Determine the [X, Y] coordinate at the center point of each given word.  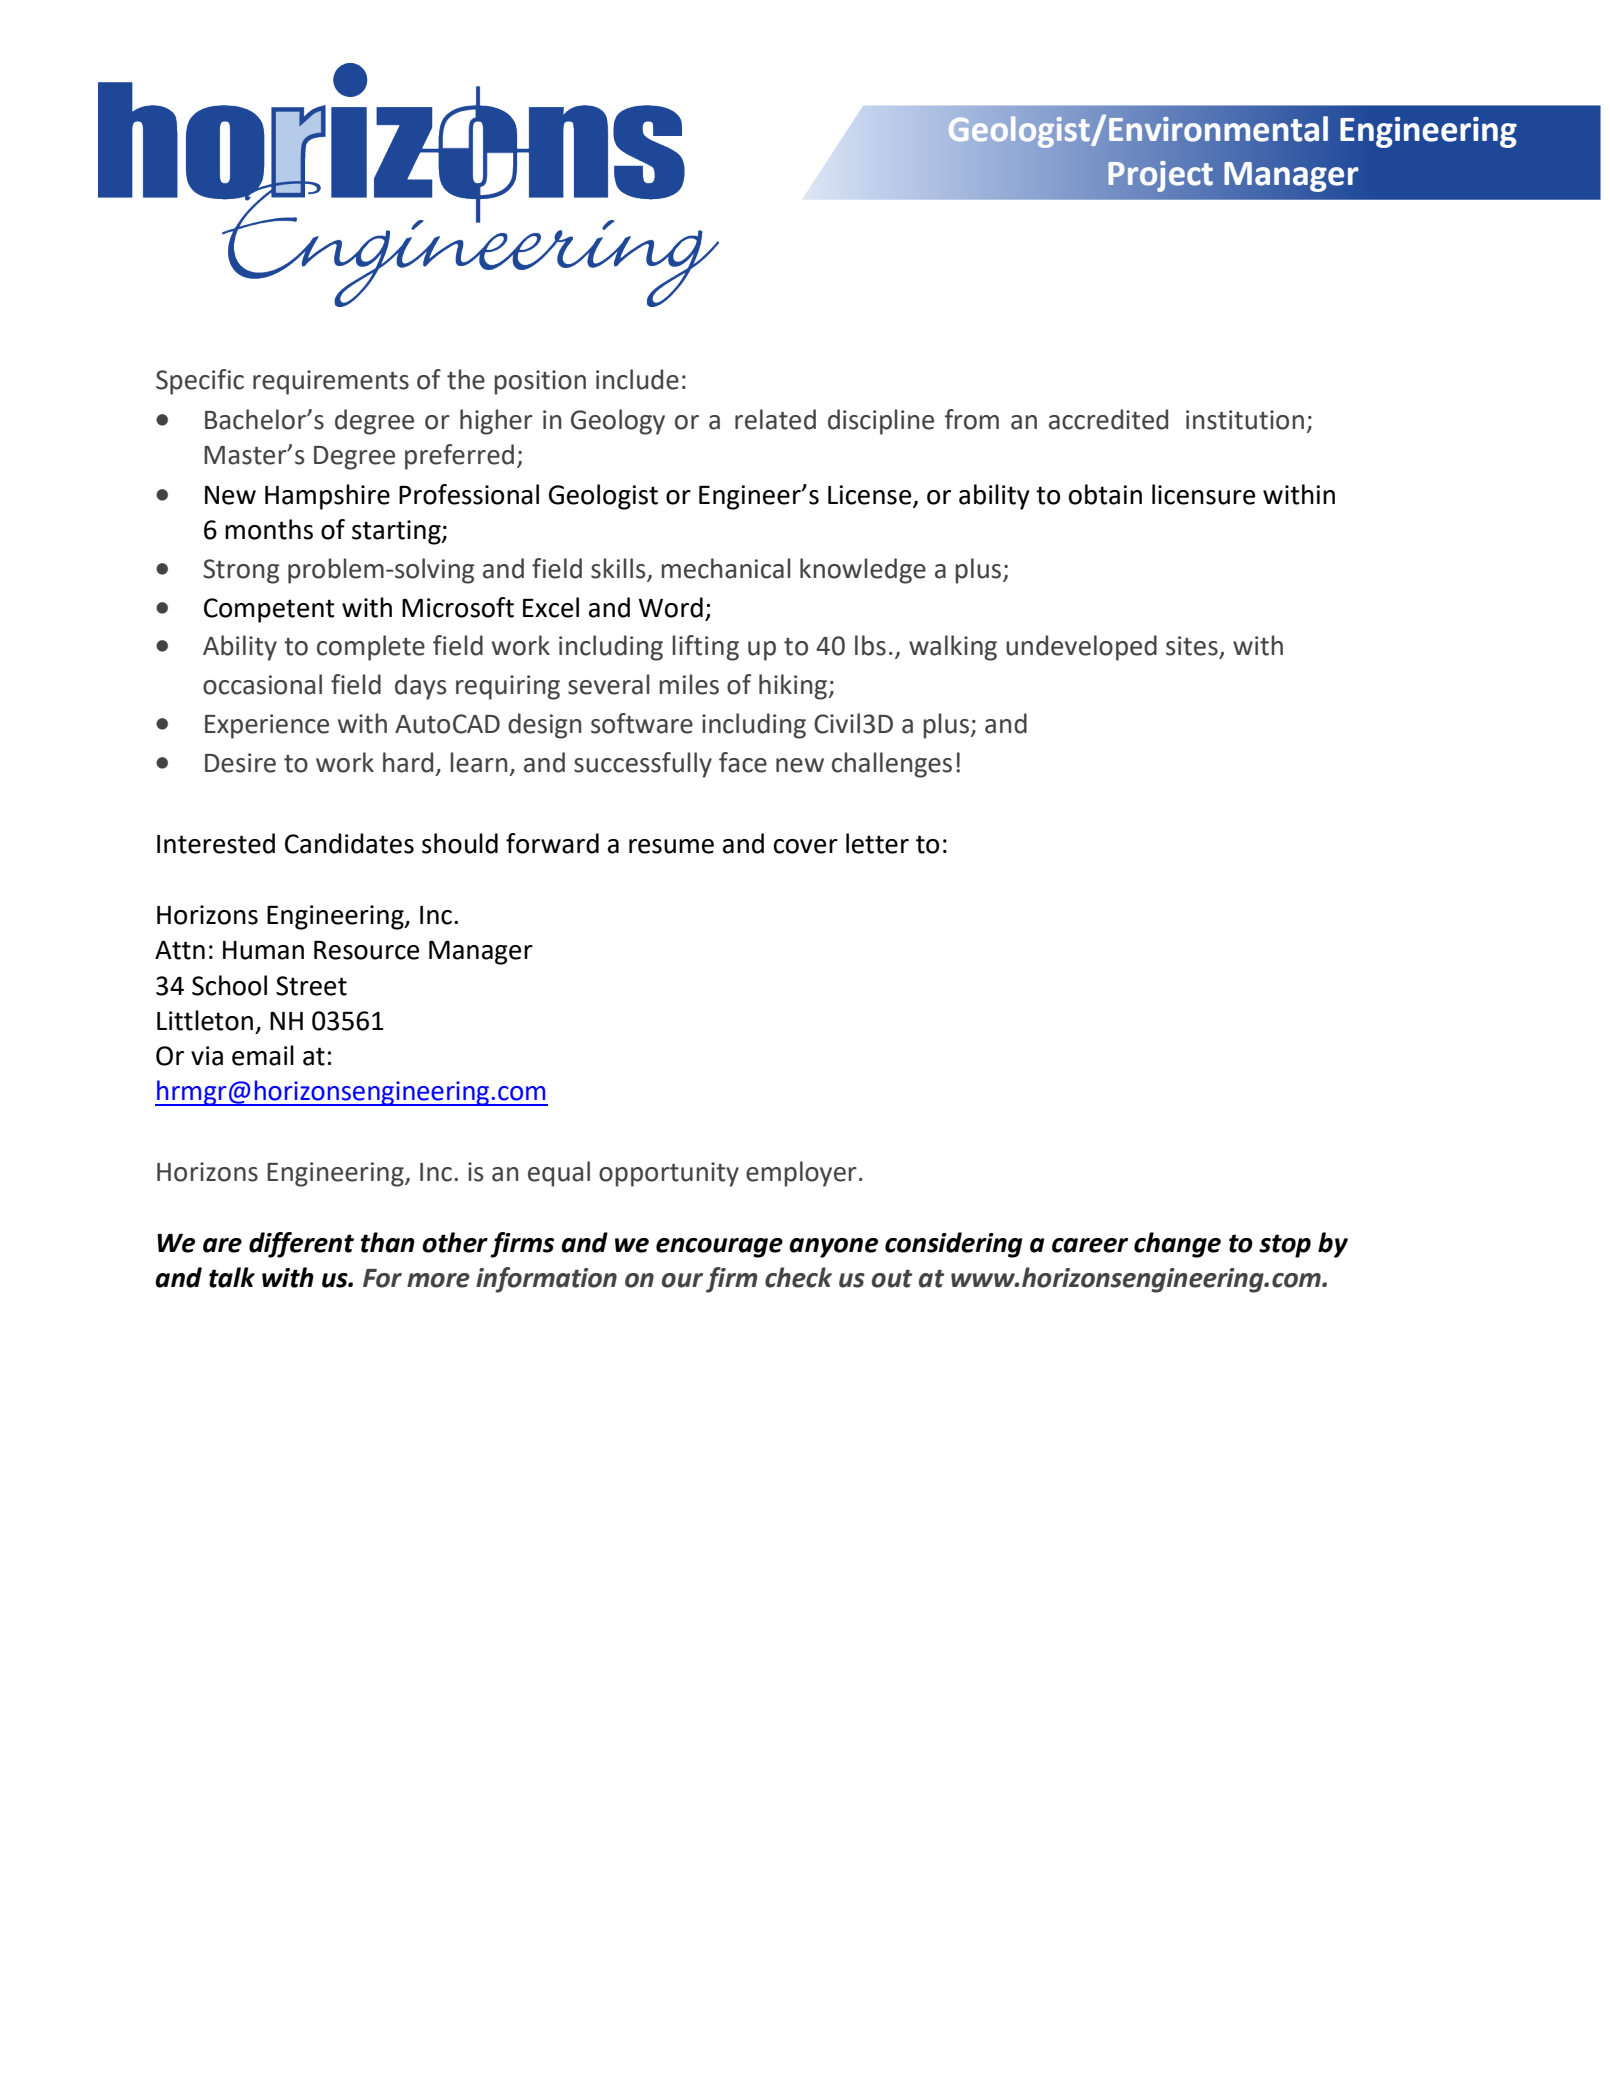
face [743, 762]
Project [1160, 176]
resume [671, 846]
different [301, 1245]
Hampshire [327, 497]
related [775, 419]
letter [877, 843]
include [637, 379]
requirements [331, 382]
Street [311, 986]
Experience [267, 726]
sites [1192, 646]
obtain [1105, 494]
